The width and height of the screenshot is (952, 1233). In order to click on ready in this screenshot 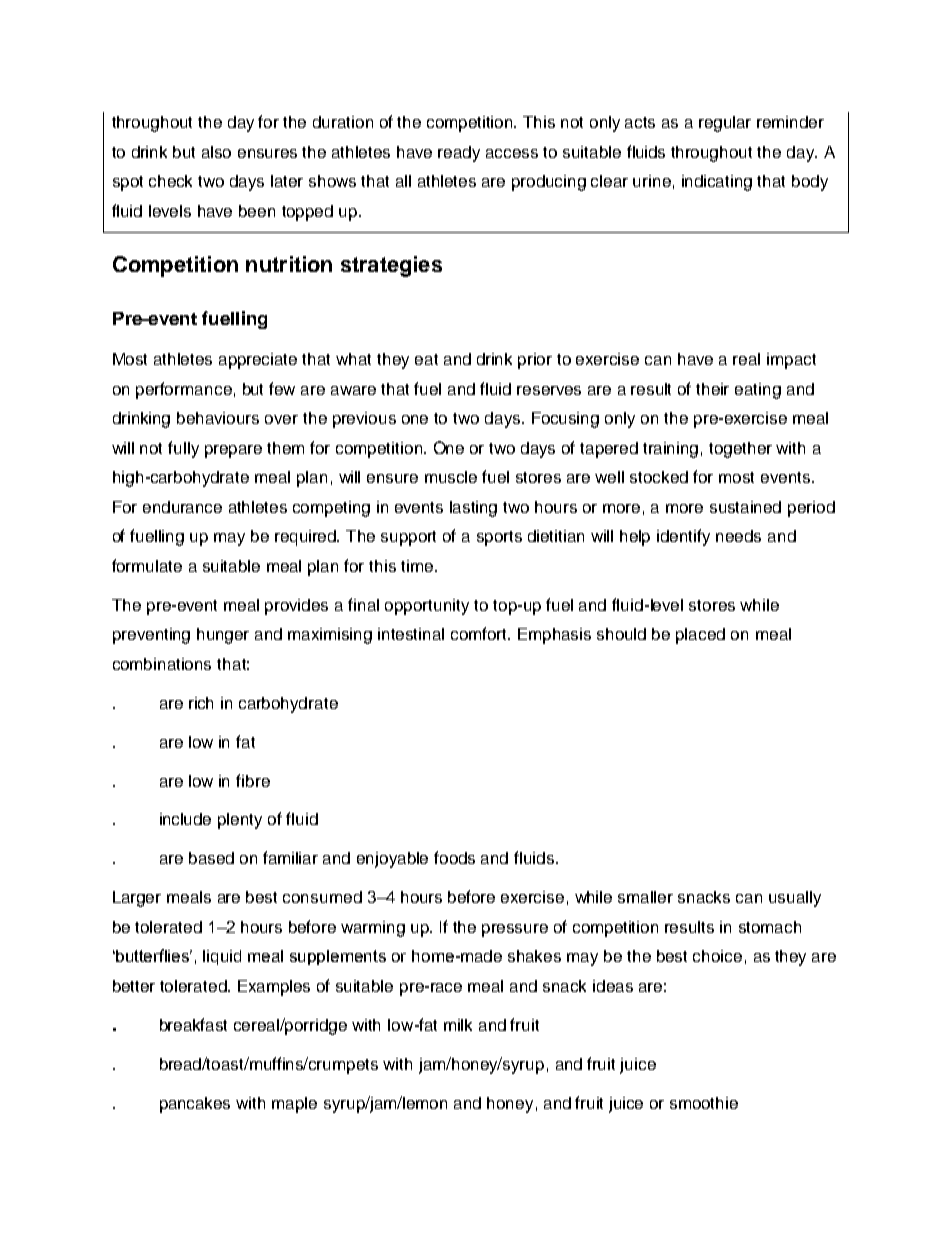, I will do `click(459, 154)`.
